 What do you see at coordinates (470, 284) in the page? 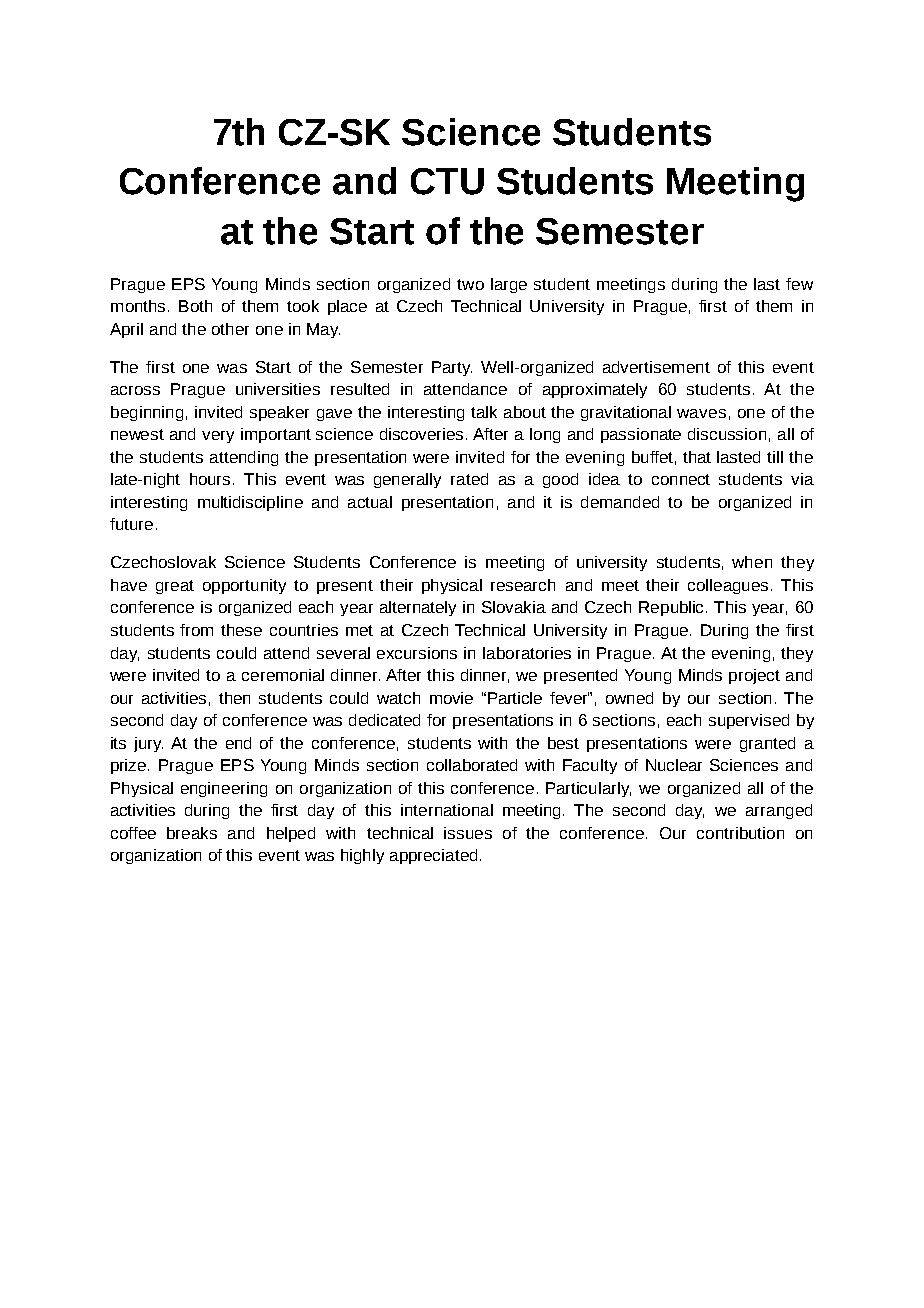
I see `two` at bounding box center [470, 284].
